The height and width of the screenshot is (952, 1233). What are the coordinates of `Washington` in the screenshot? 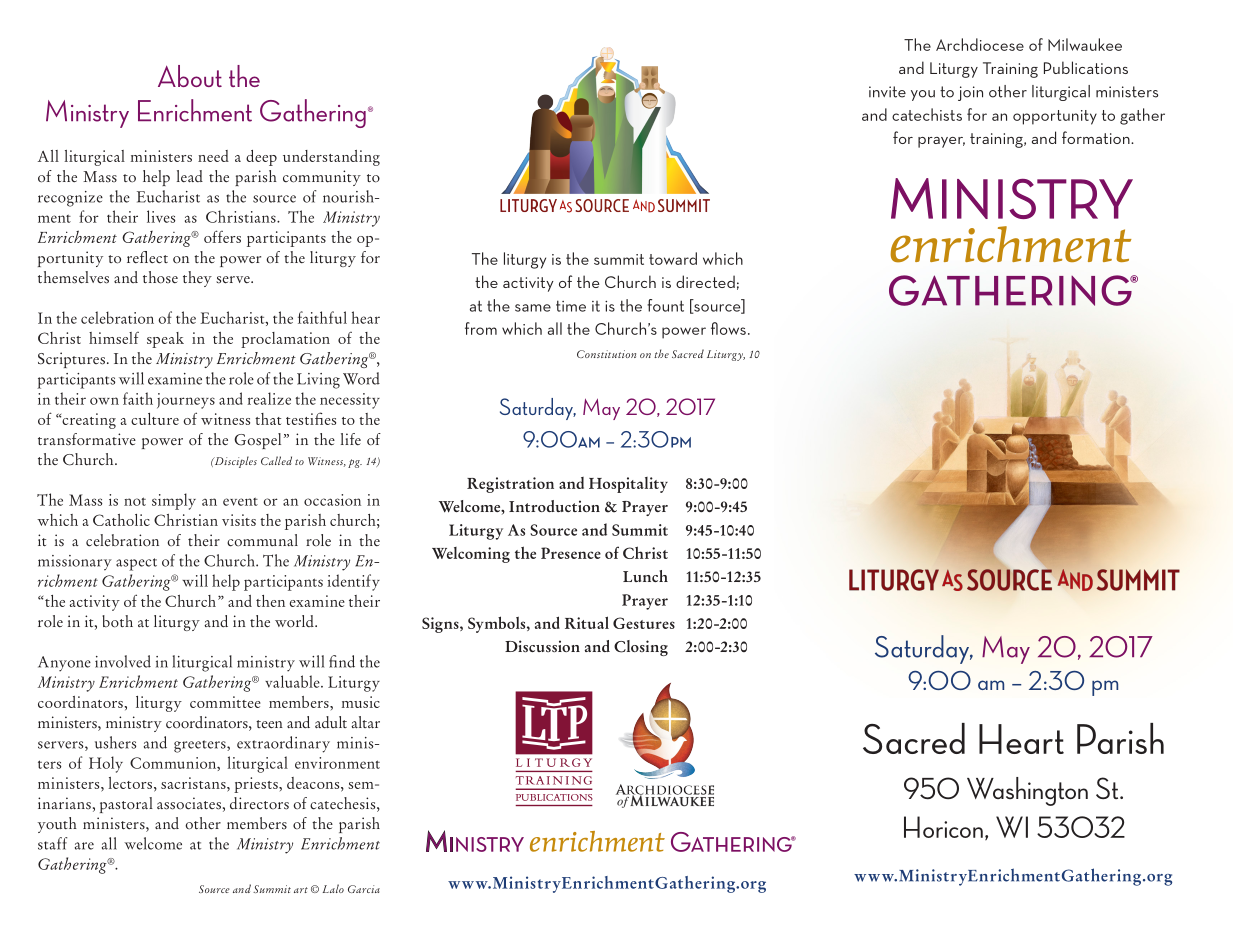 It's located at (1027, 791).
